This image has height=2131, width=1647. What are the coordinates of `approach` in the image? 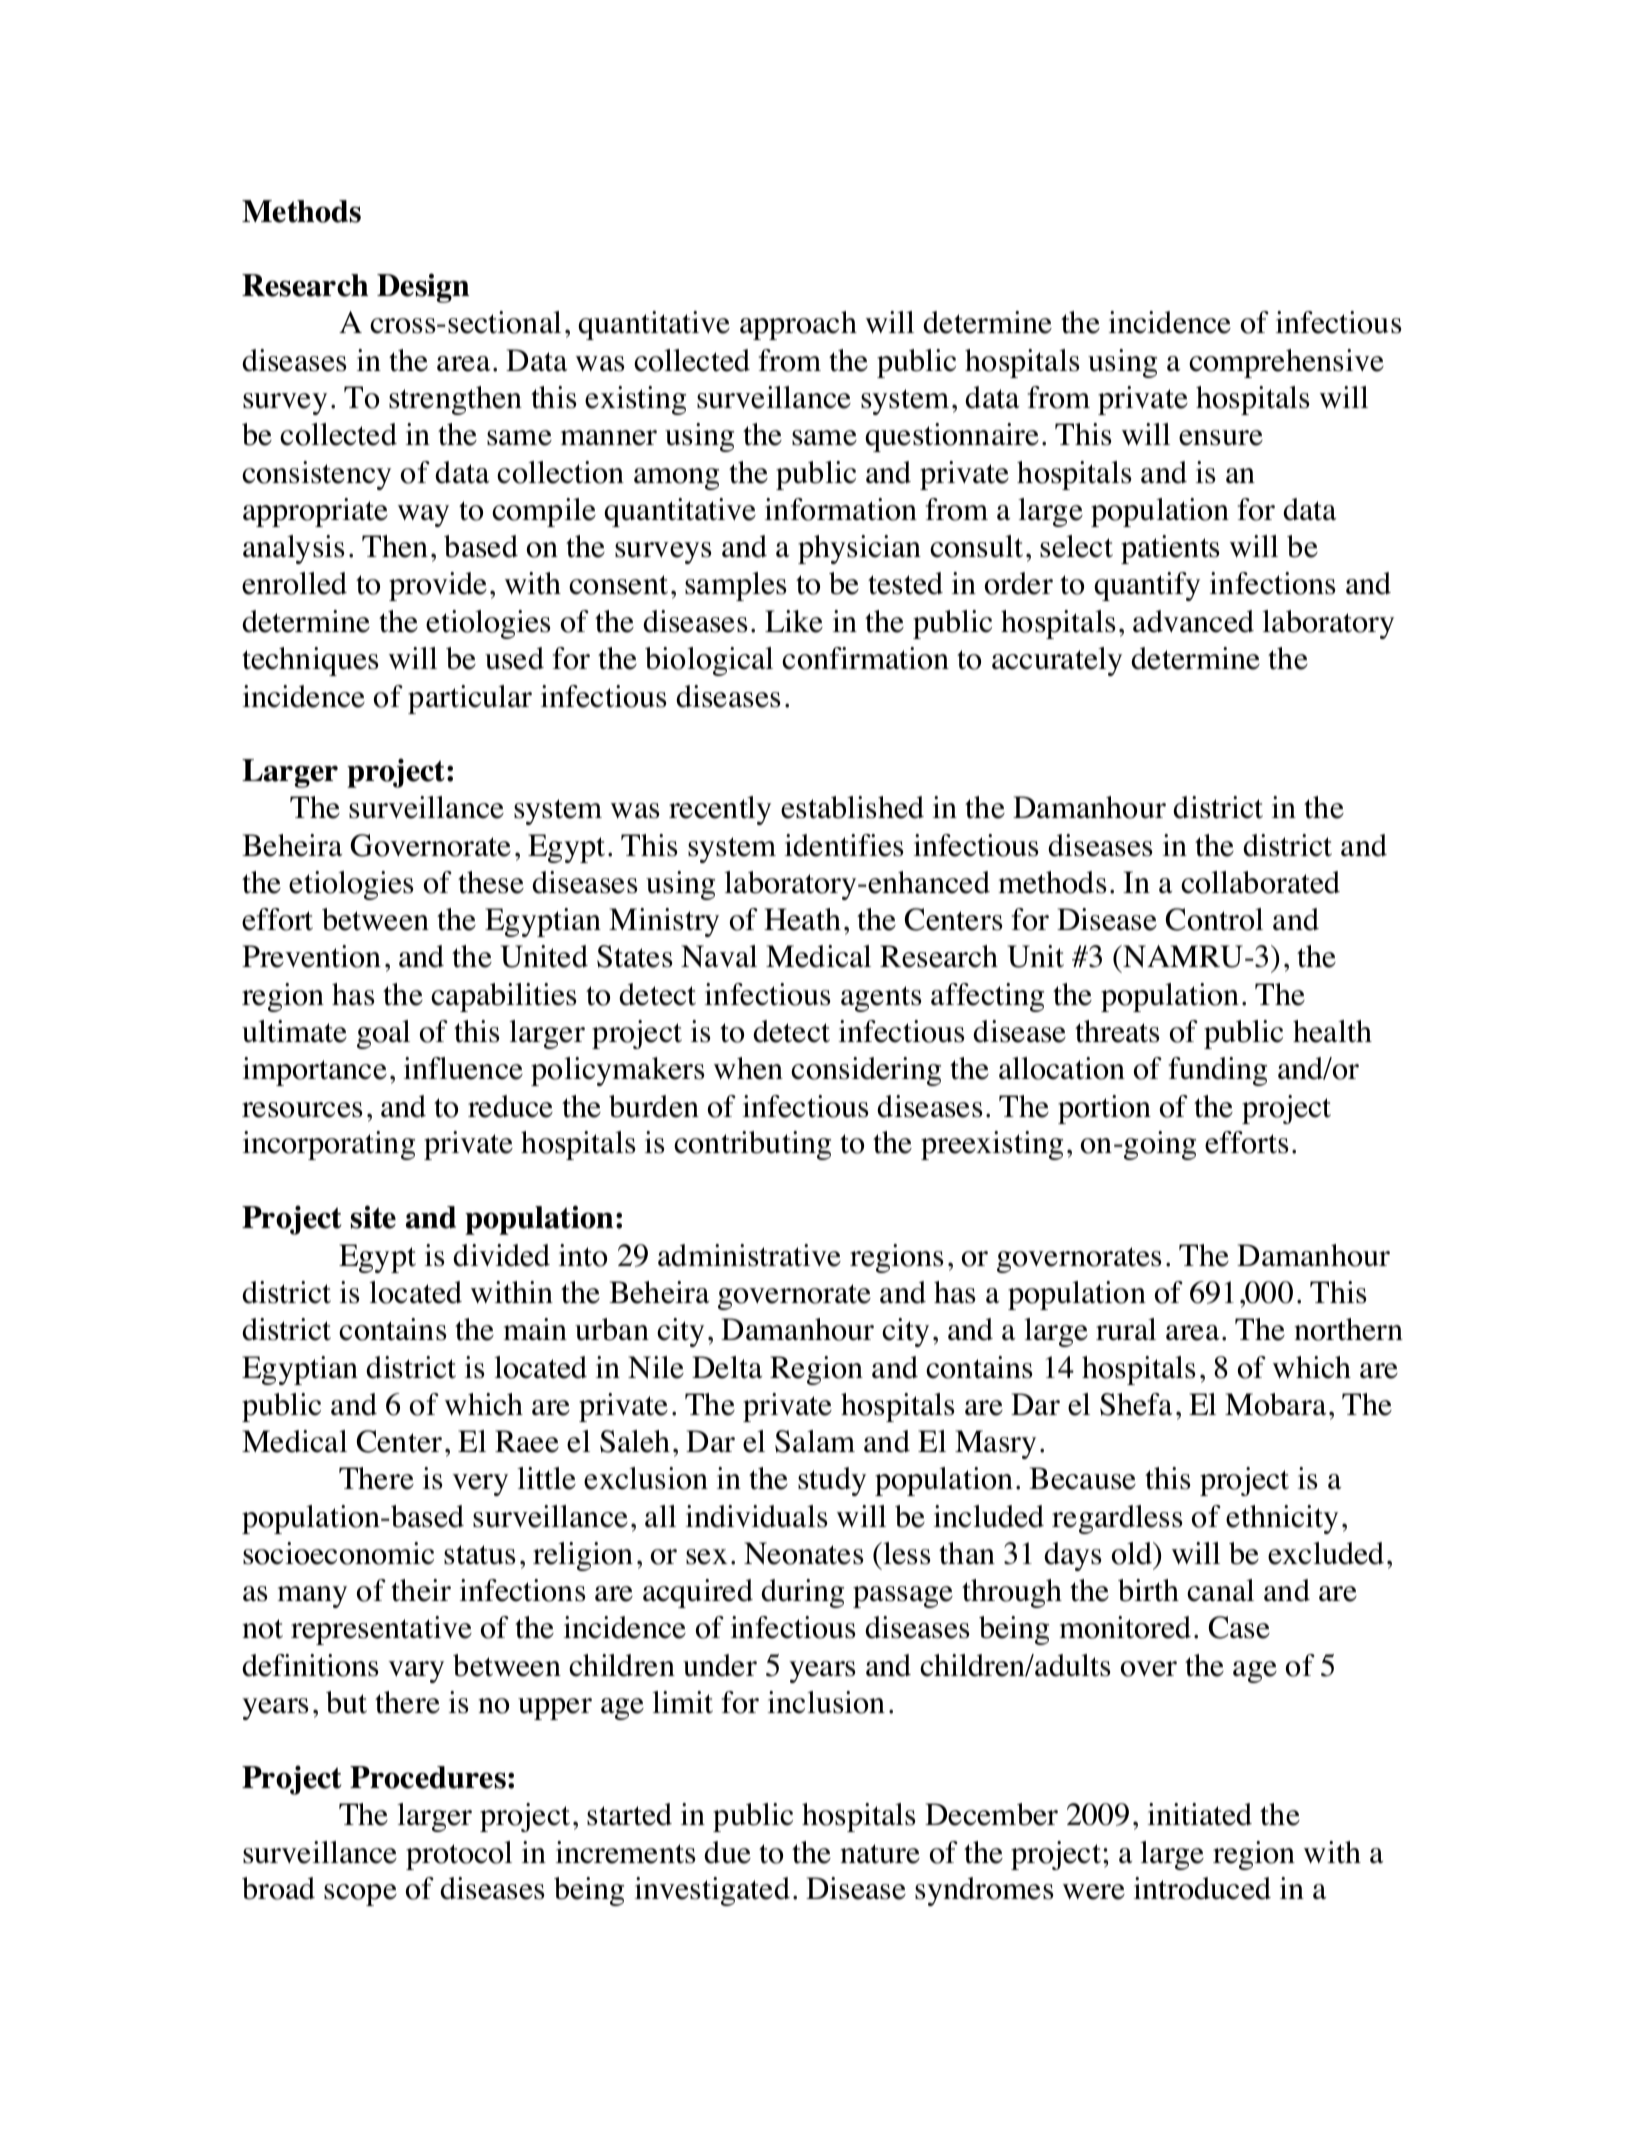 It's located at (798, 325).
